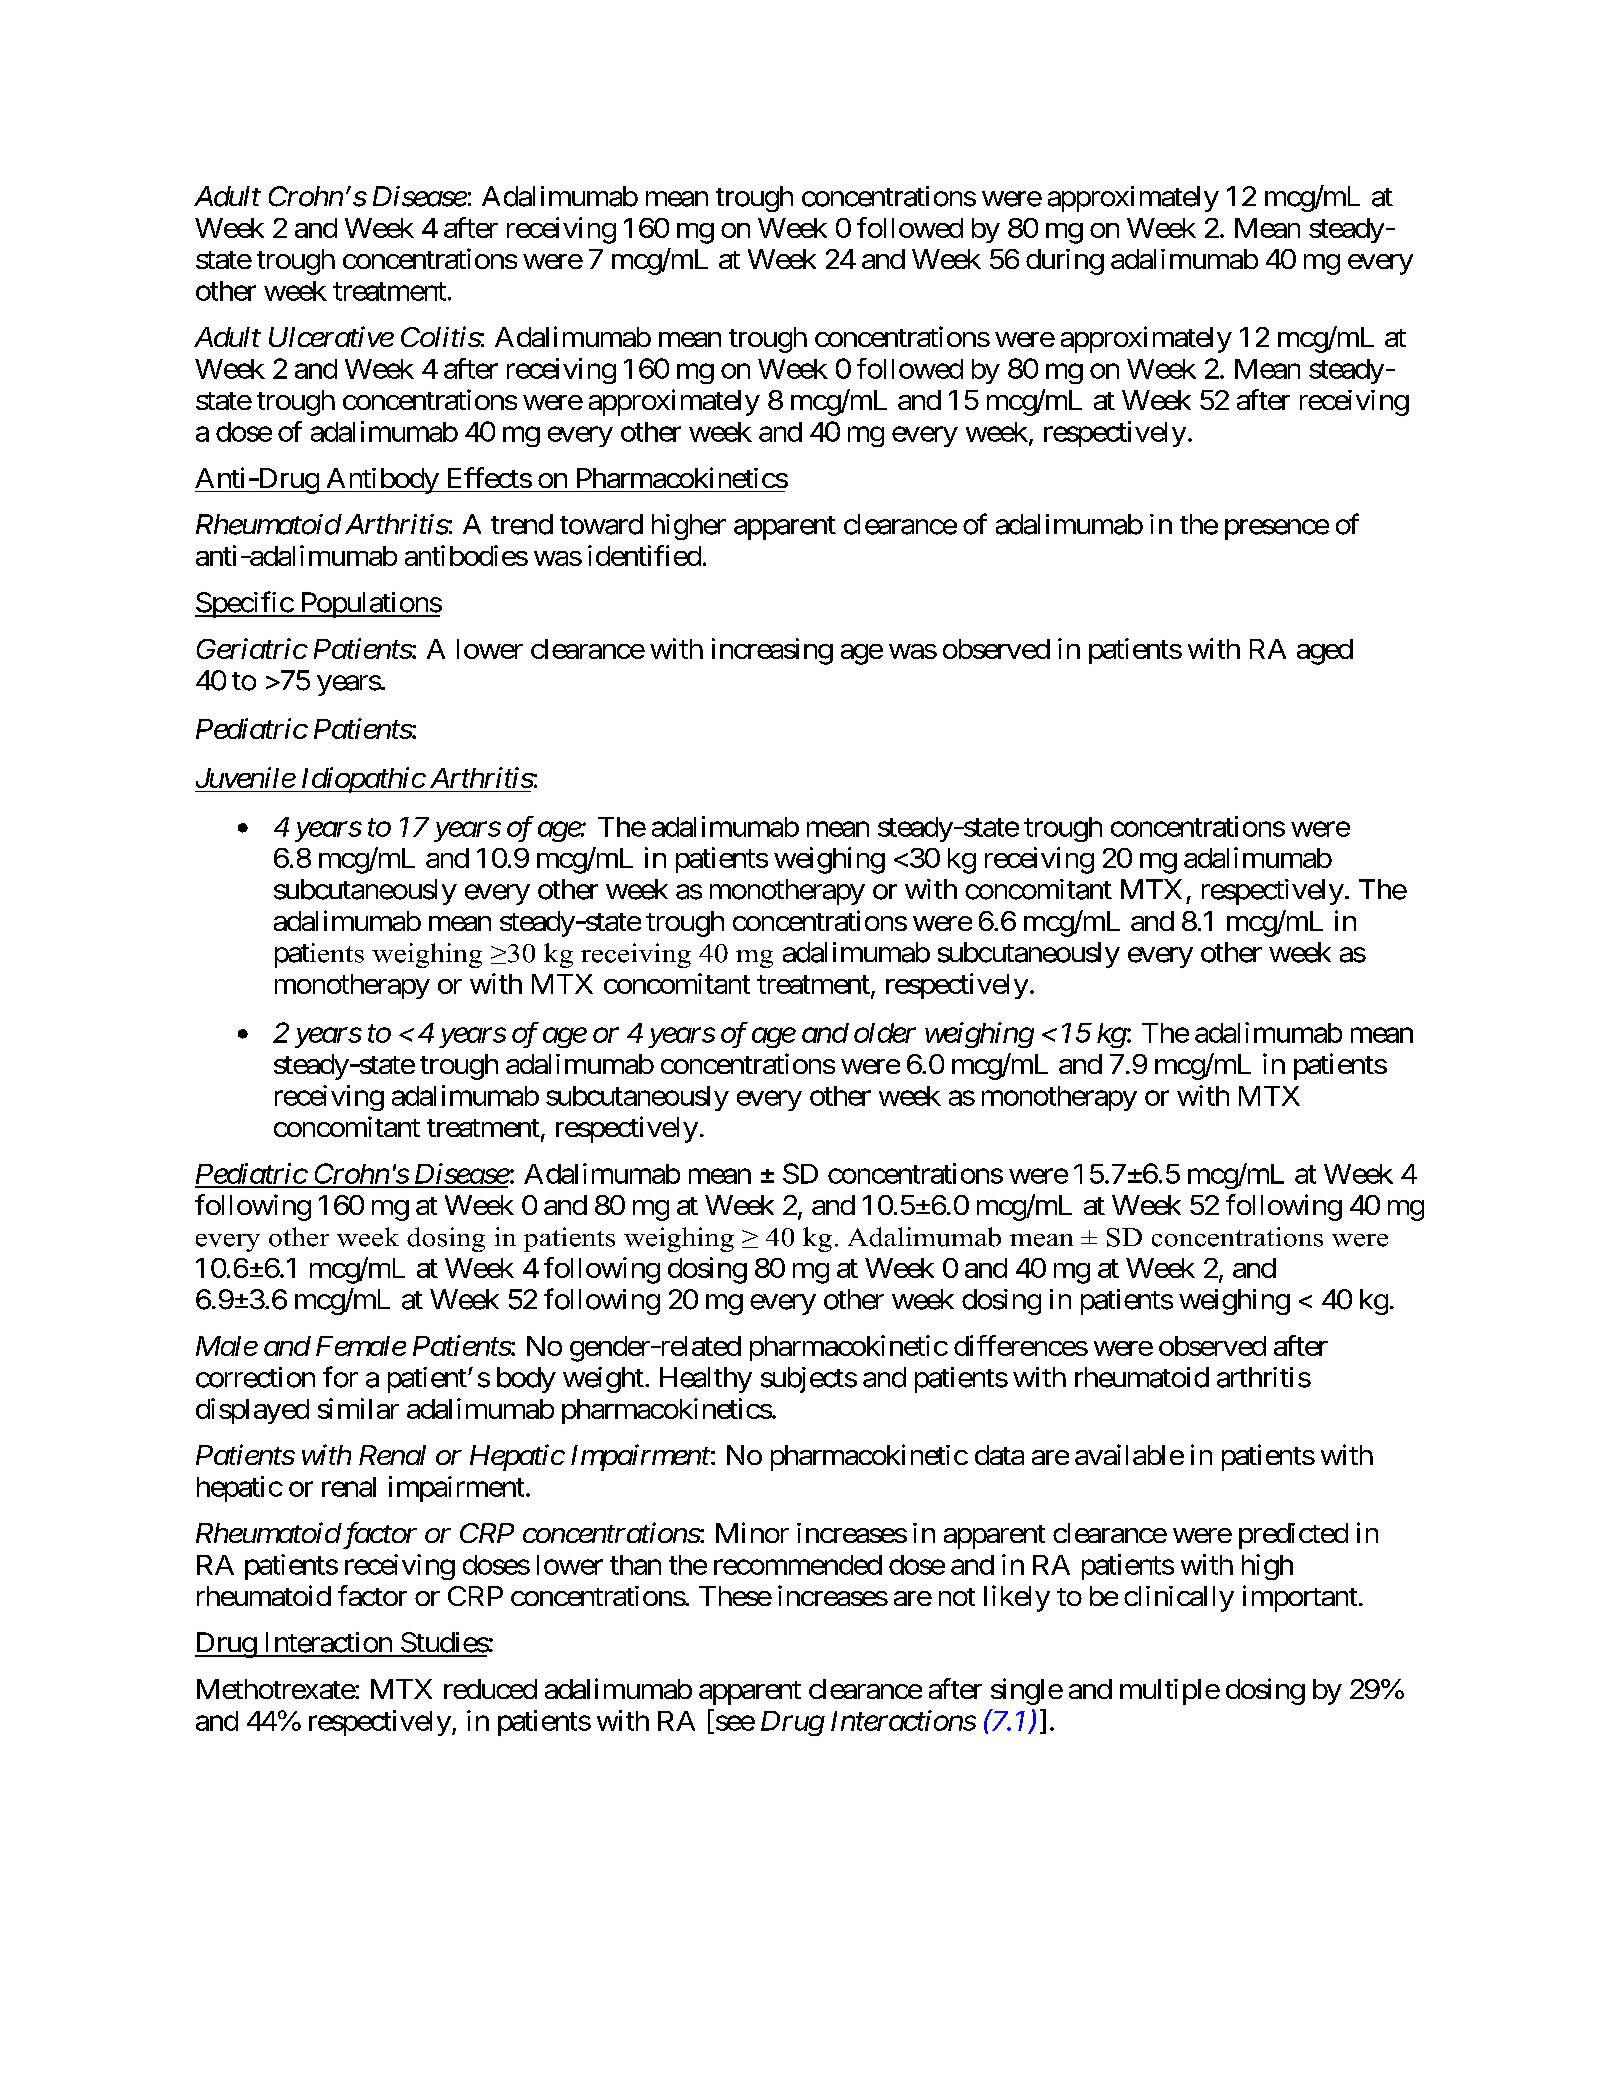 Image resolution: width=1621 pixels, height=2097 pixels. Describe the element at coordinates (340, 1377) in the page. I see `for` at that location.
